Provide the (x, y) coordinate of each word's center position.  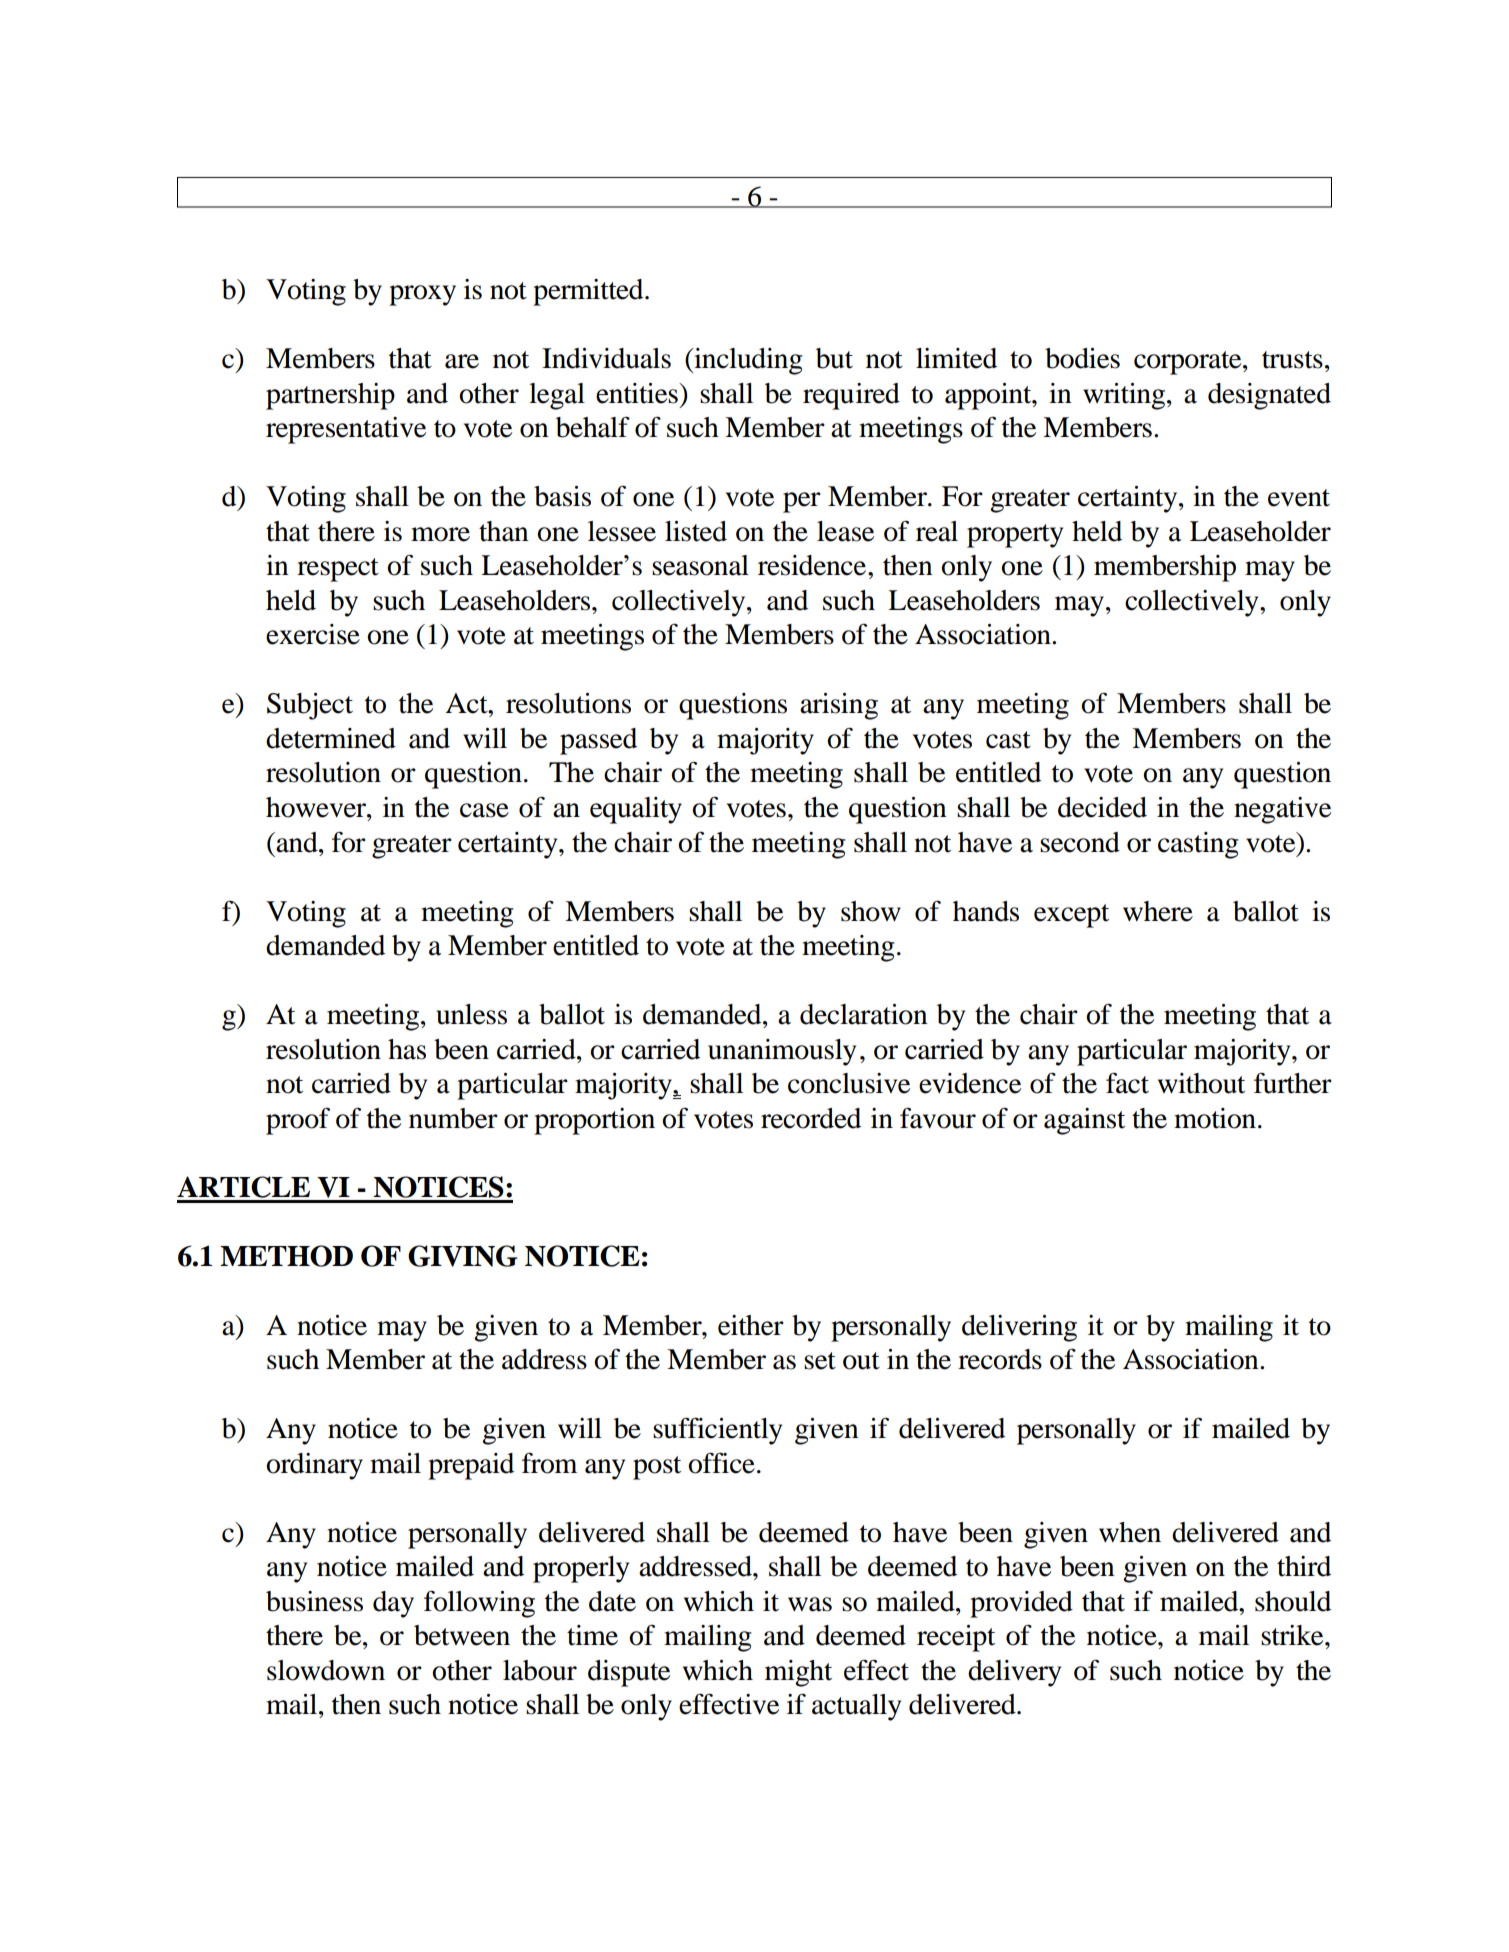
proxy (422, 295)
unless (471, 1014)
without (1201, 1083)
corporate (1189, 363)
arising (839, 706)
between (462, 1635)
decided (1102, 807)
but (834, 358)
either (751, 1325)
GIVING (463, 1256)
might (798, 1673)
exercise (313, 634)
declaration (864, 1014)
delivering (1019, 1328)
